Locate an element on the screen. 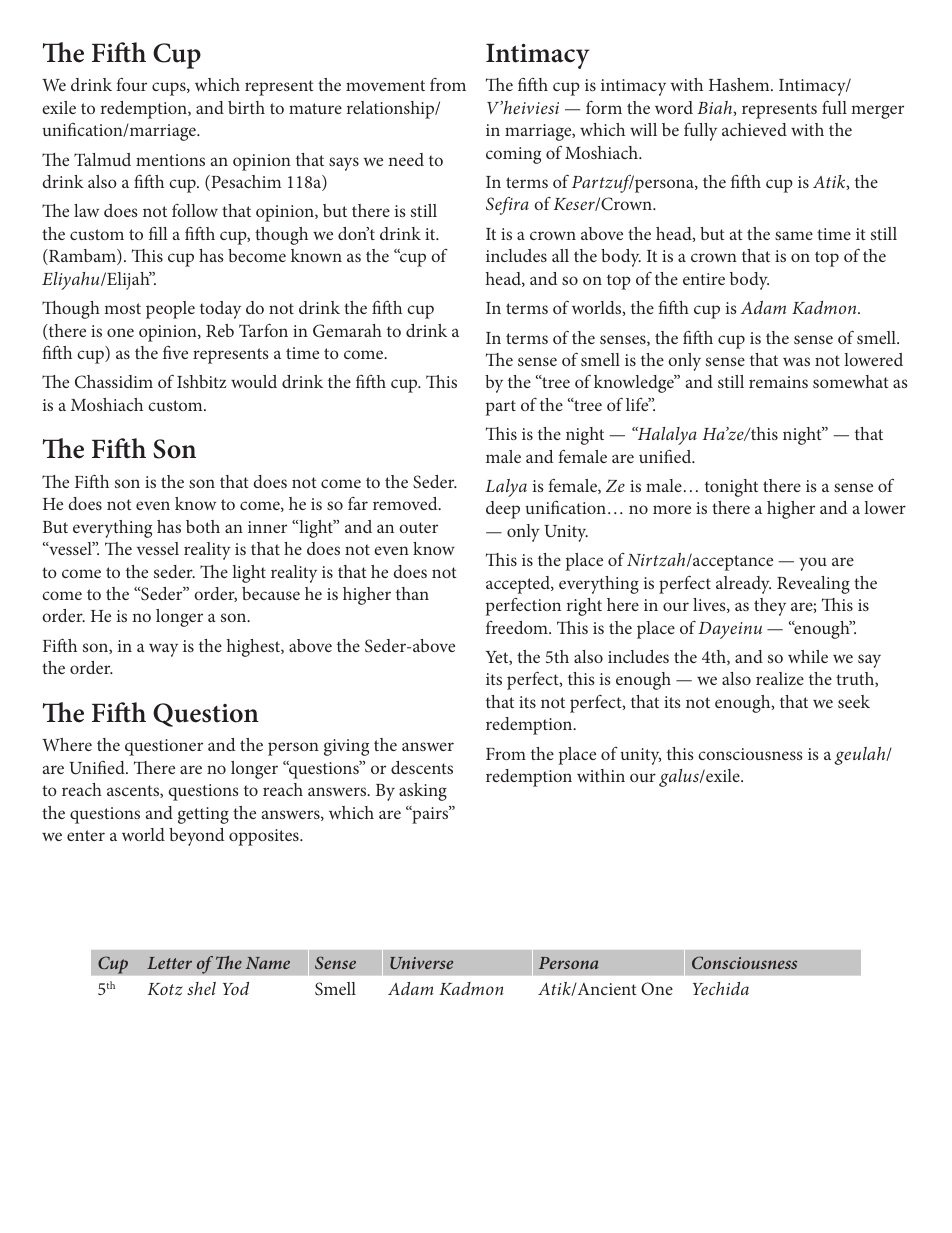 The width and height of the screenshot is (952, 1233). seek is located at coordinates (854, 701).
